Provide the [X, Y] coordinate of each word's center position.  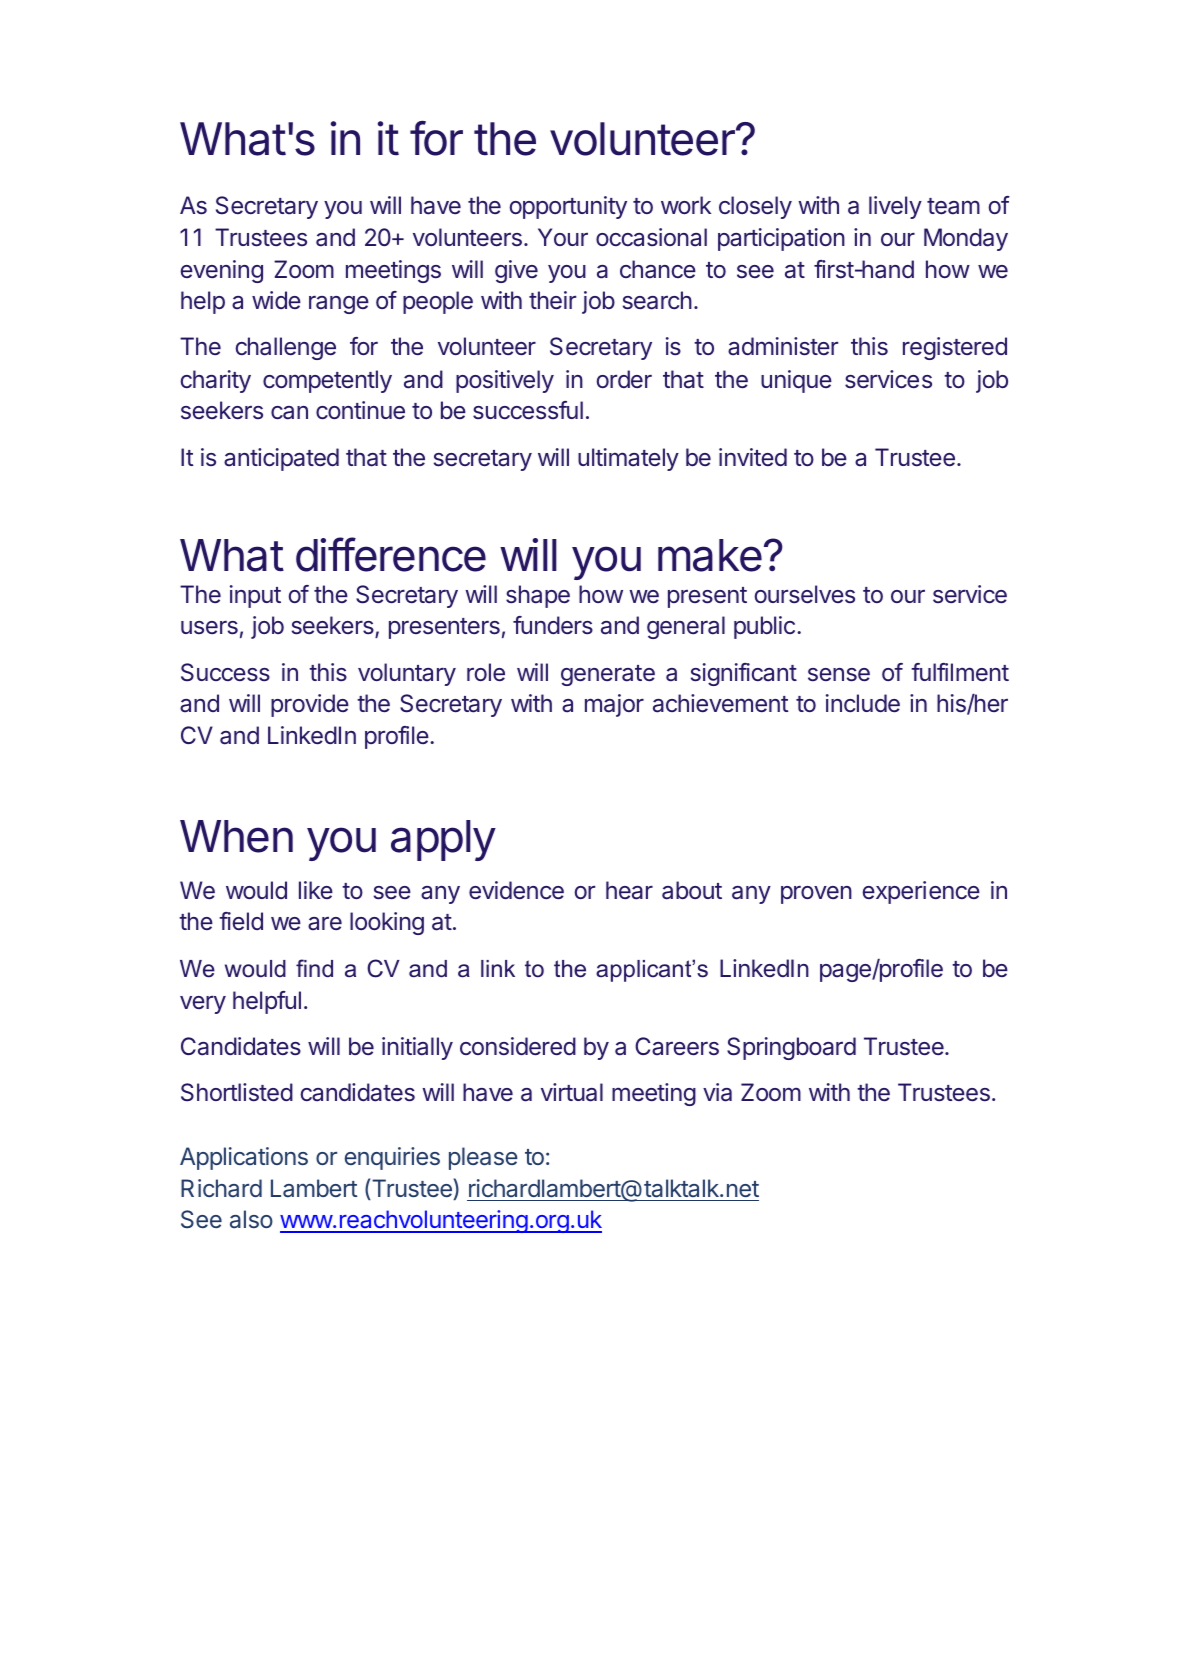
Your [563, 237]
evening [221, 271]
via [717, 1092]
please [483, 1158]
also [251, 1219]
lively [895, 207]
